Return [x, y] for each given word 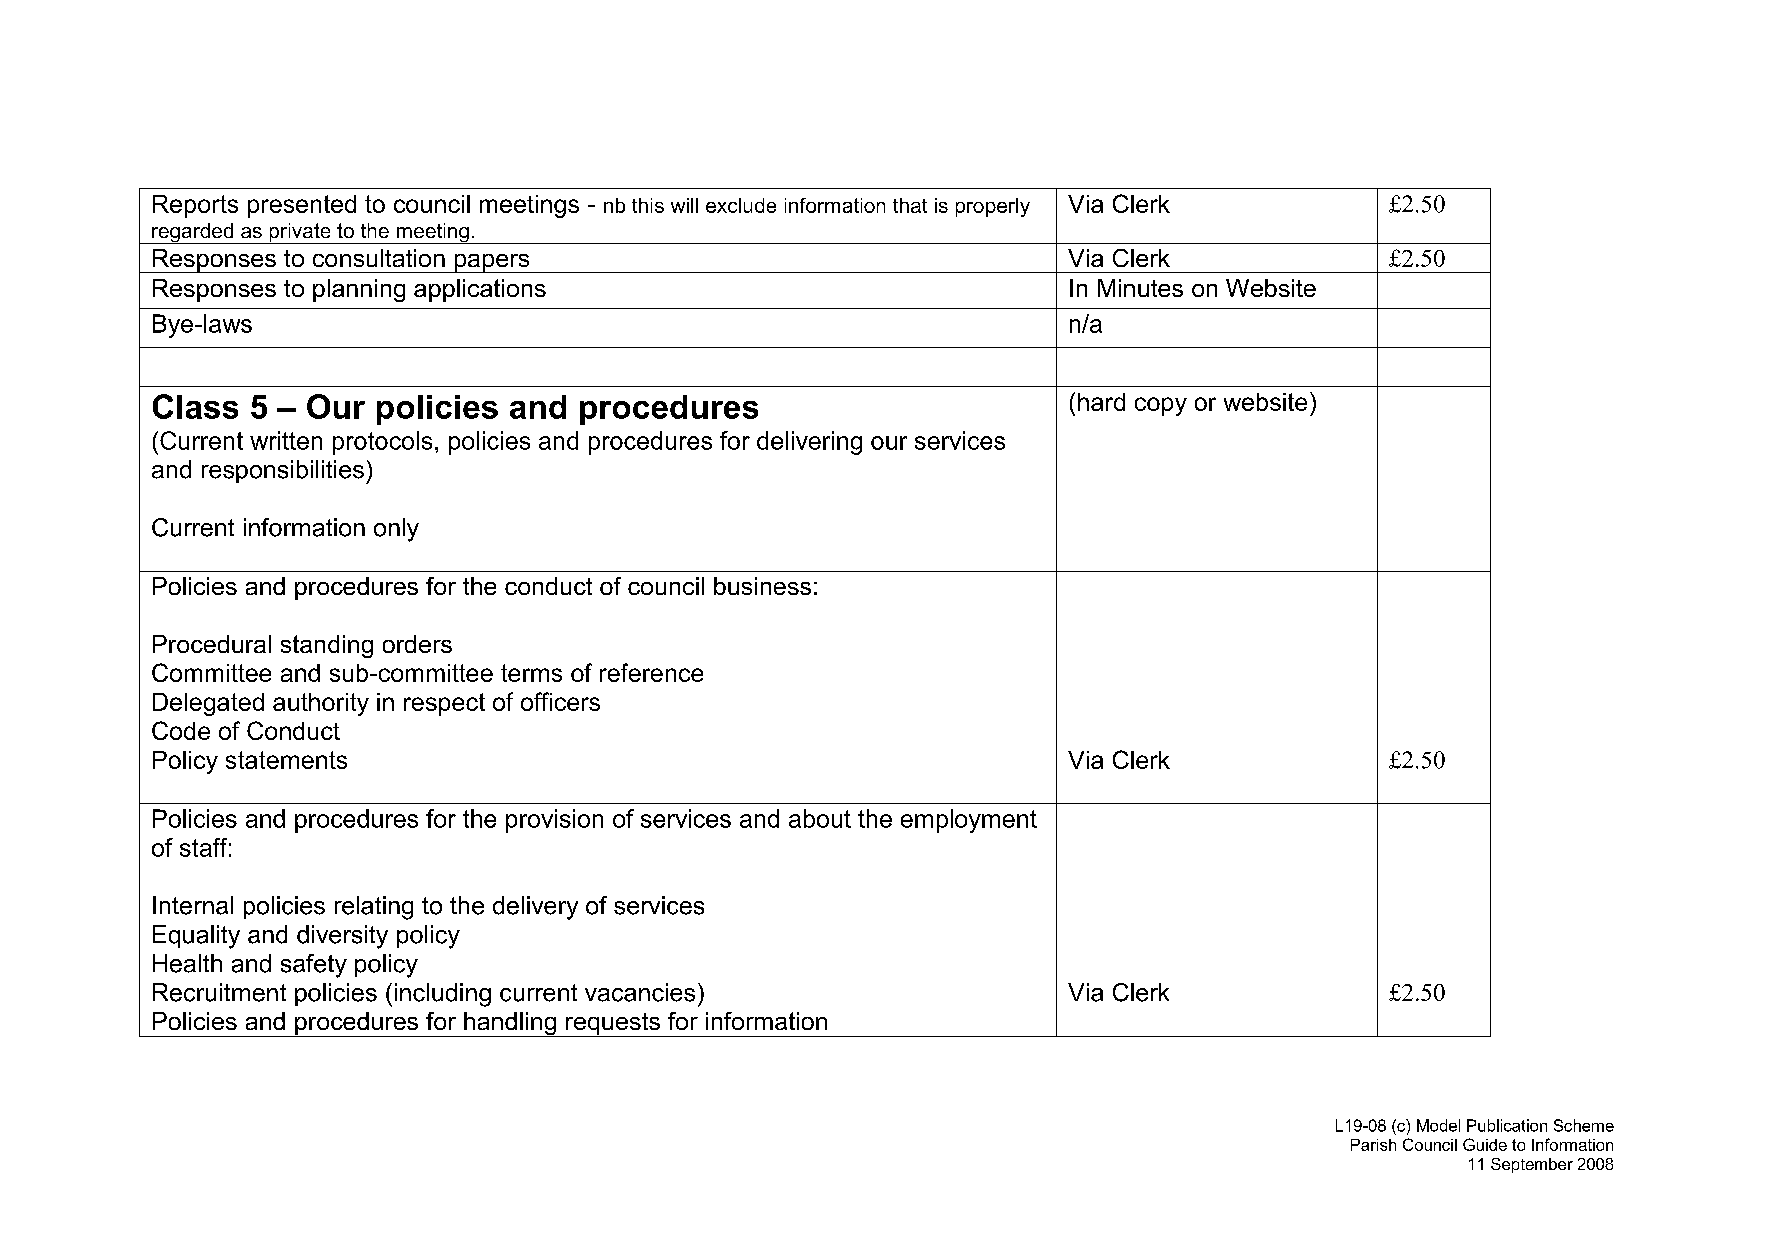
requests [613, 1025]
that [910, 205]
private [300, 233]
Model [1438, 1125]
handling [510, 1024]
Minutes [1140, 288]
